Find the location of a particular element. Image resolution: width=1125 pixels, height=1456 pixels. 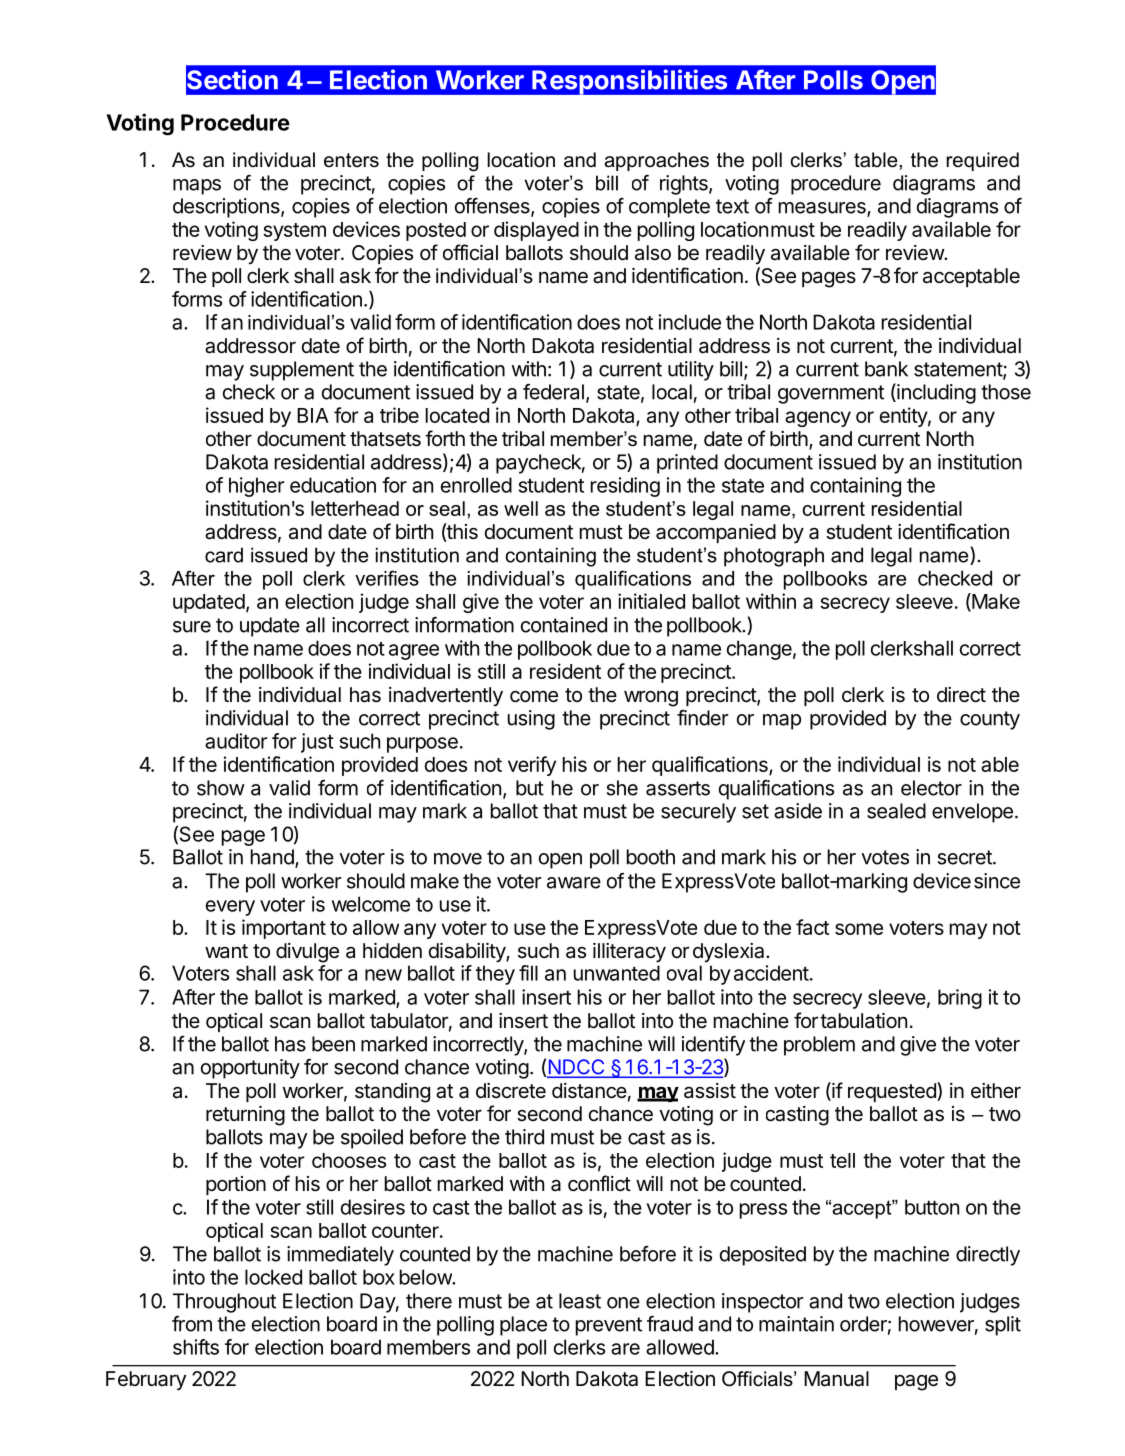

distance is located at coordinates (589, 1091).
